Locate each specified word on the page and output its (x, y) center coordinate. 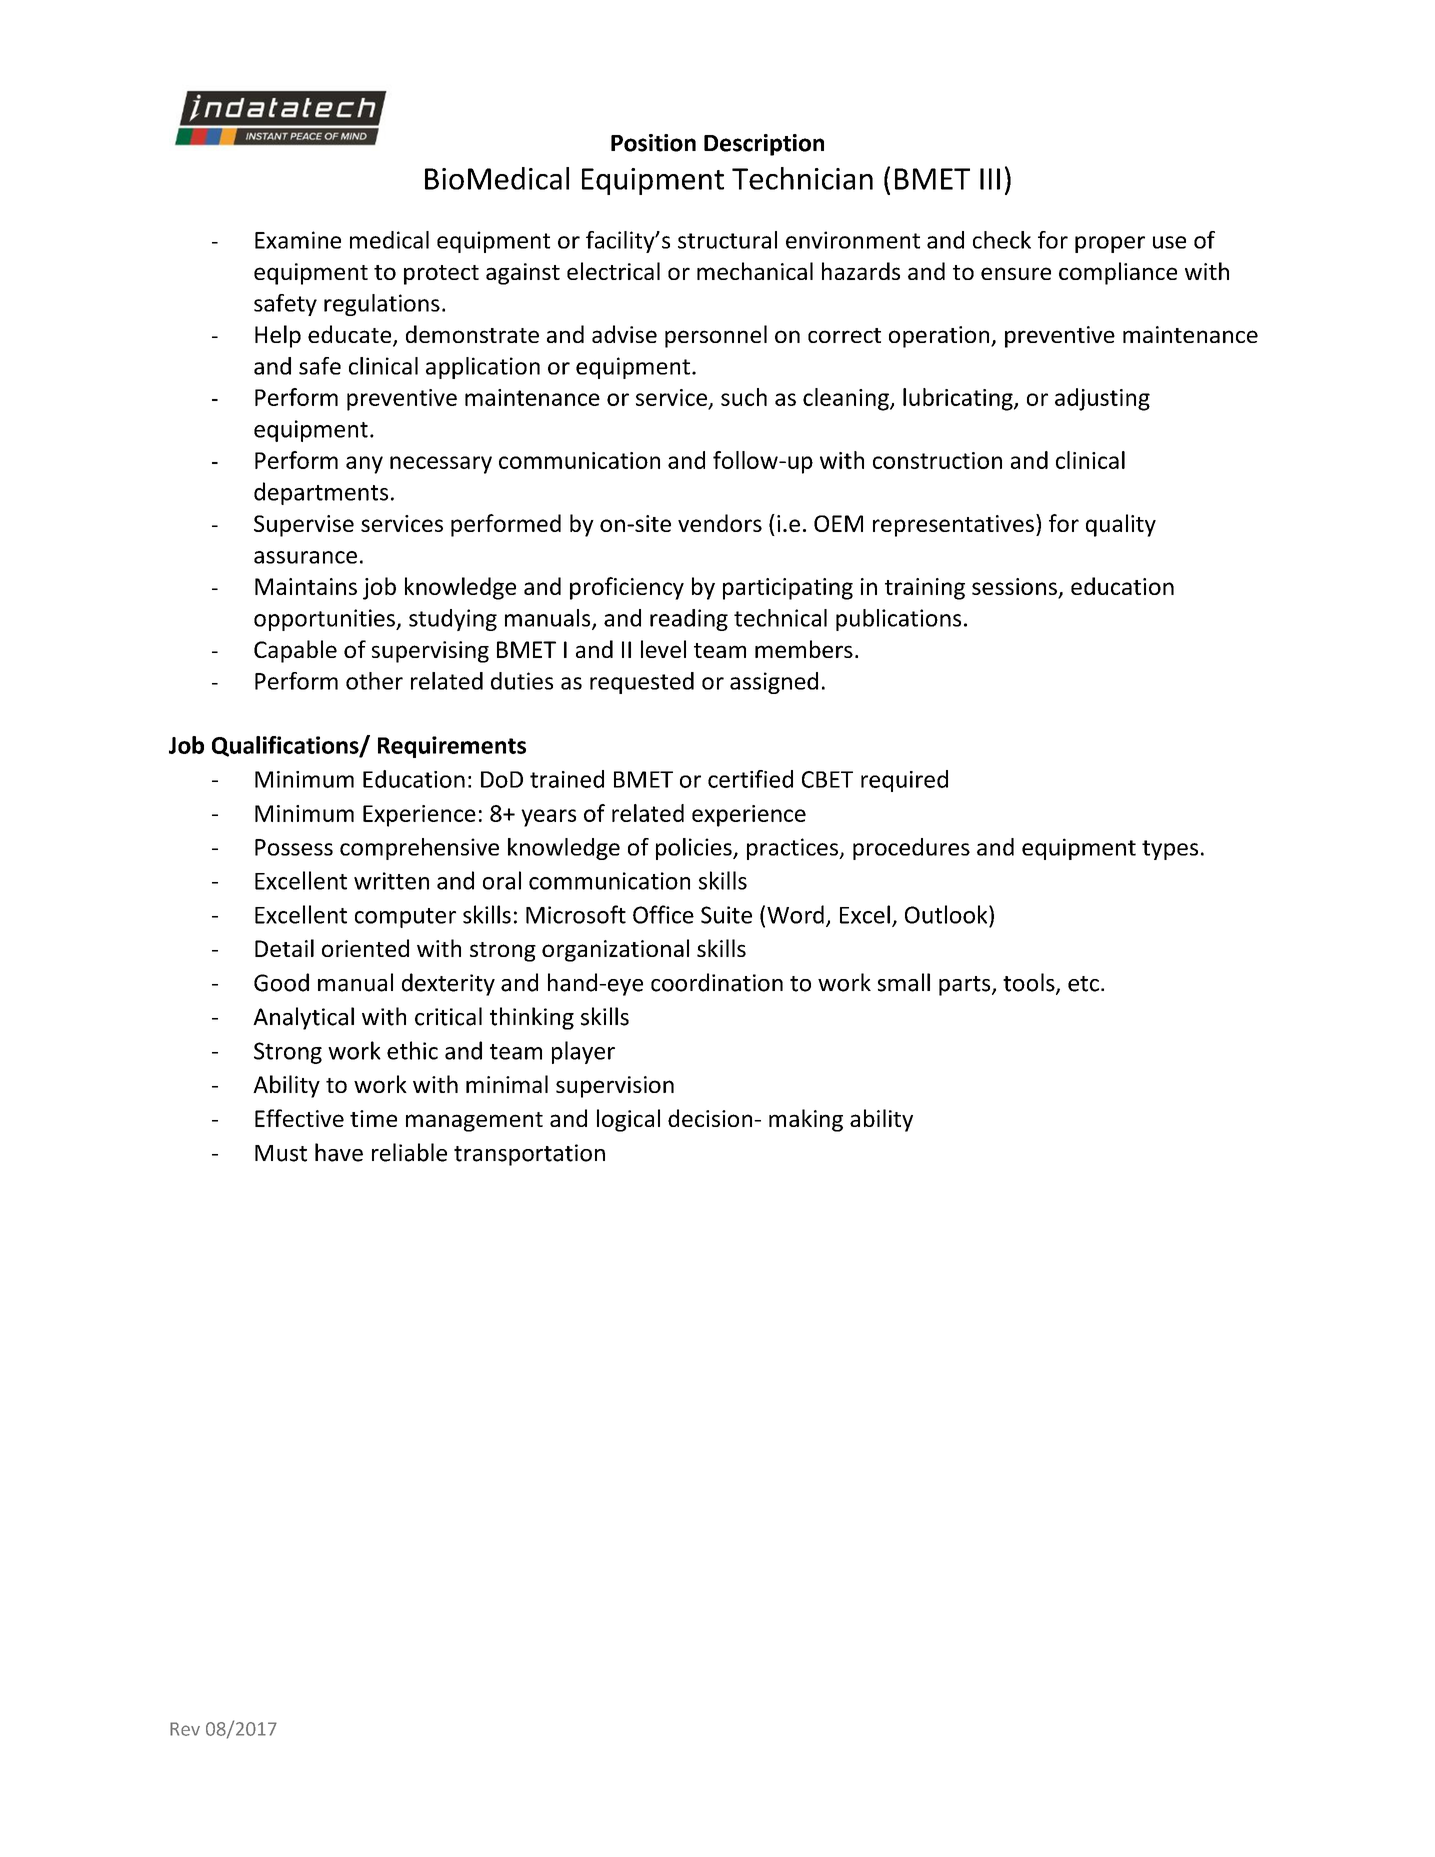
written (391, 881)
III (990, 179)
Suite (726, 915)
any (364, 465)
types (1170, 850)
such (744, 397)
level (663, 649)
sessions (1015, 588)
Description (764, 145)
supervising (430, 652)
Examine (298, 240)
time (373, 1118)
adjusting (1102, 399)
